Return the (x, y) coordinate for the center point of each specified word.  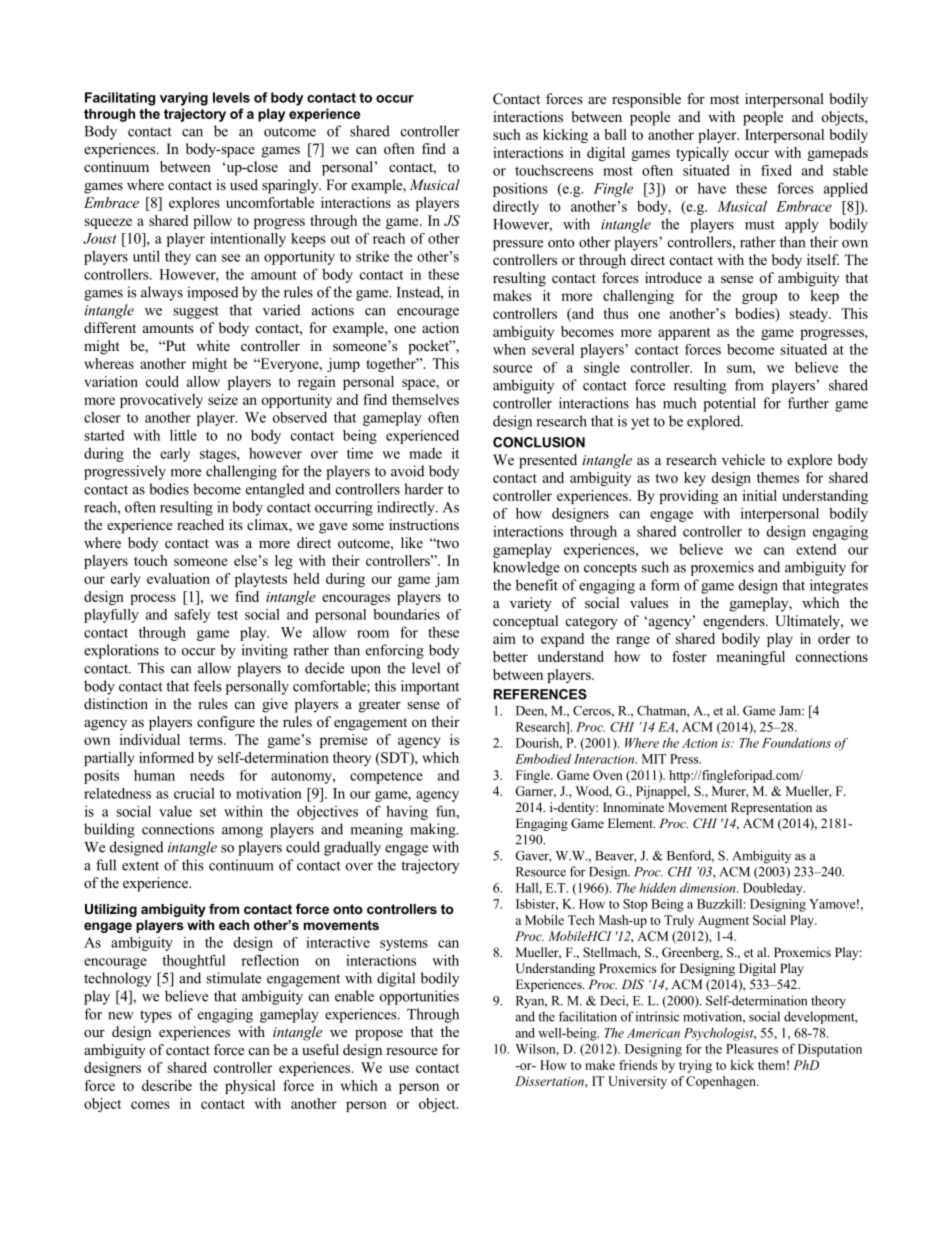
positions (520, 189)
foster (689, 656)
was (227, 544)
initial (760, 495)
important (430, 687)
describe (167, 1085)
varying (184, 99)
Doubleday (774, 889)
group (759, 298)
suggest (196, 312)
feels (207, 686)
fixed (776, 170)
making (434, 830)
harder (423, 489)
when (509, 349)
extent (140, 866)
